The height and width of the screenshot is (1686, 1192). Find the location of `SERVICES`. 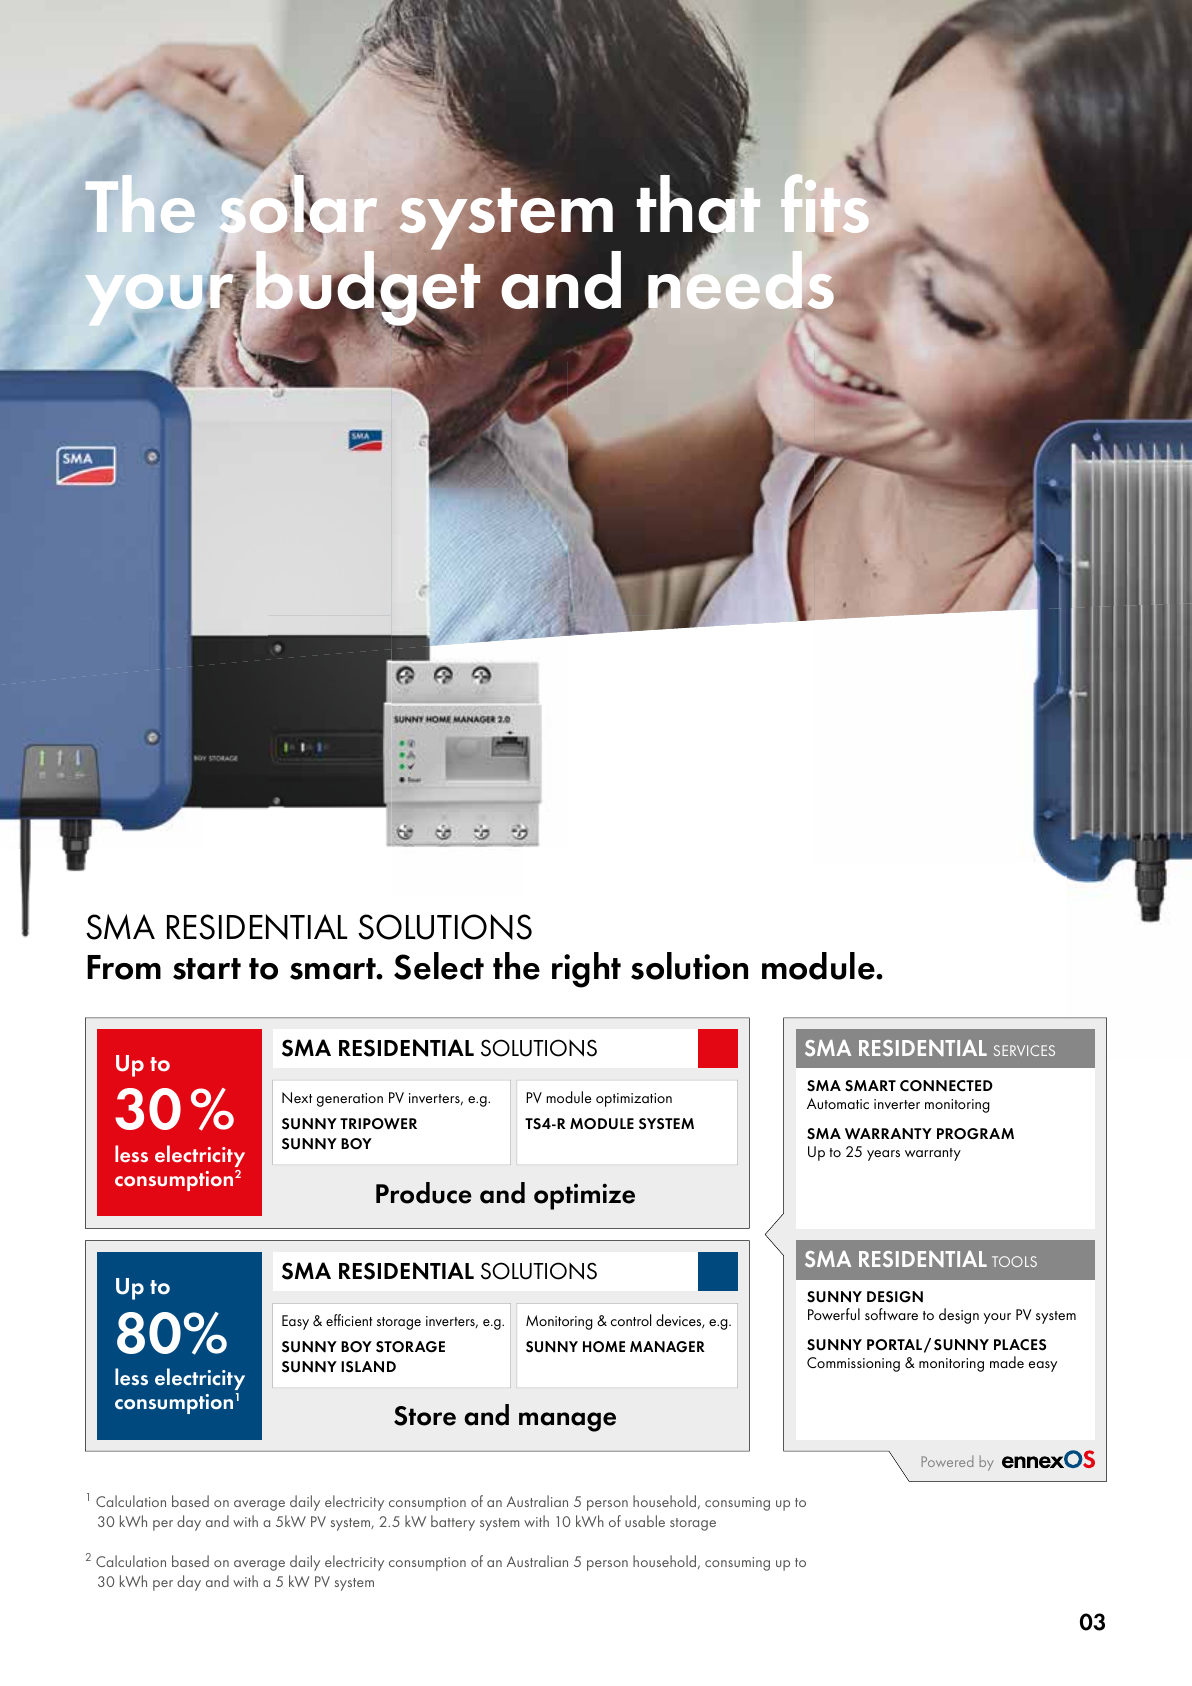

SERVICES is located at coordinates (1024, 1050).
